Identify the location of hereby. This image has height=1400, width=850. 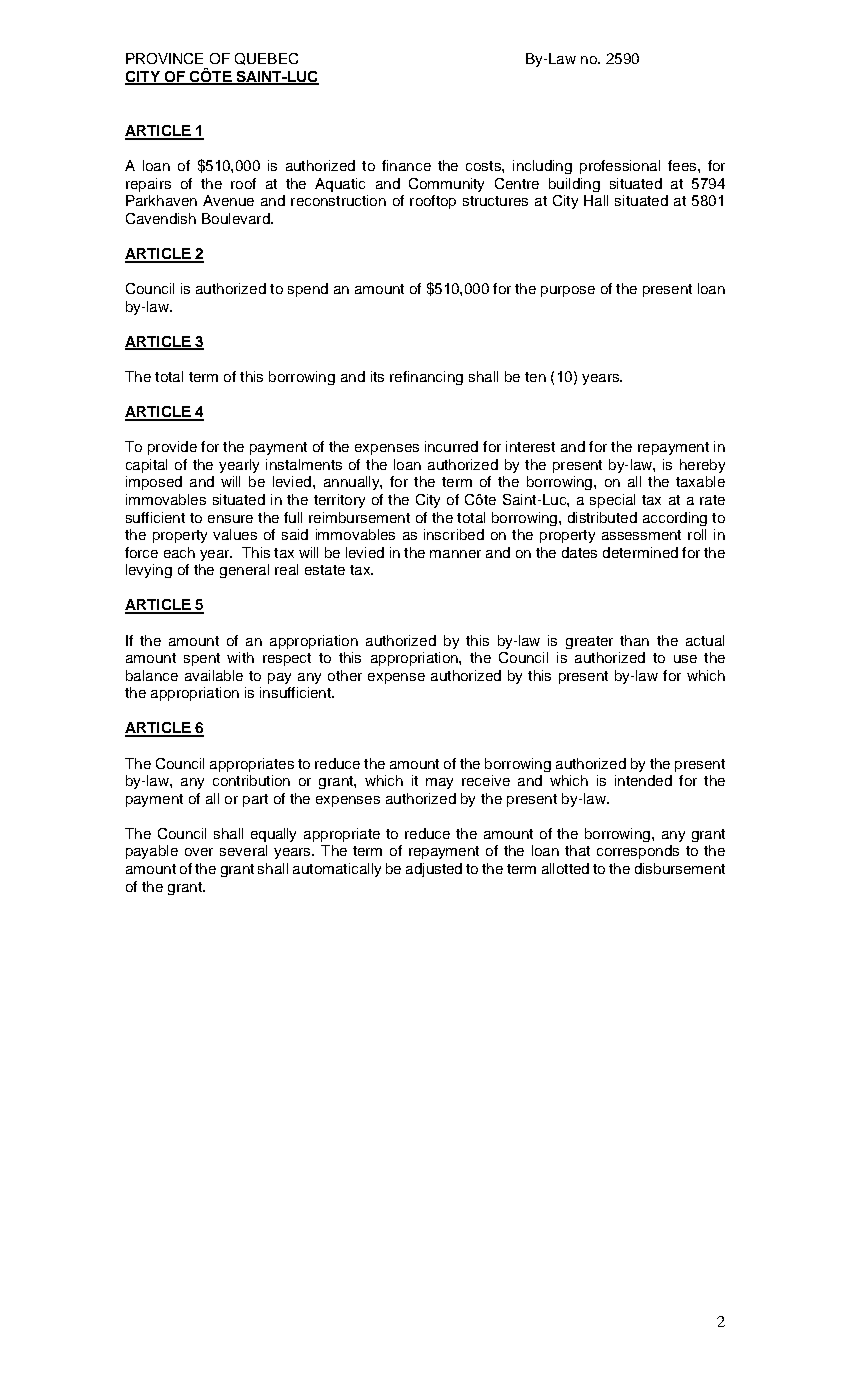
(702, 466).
